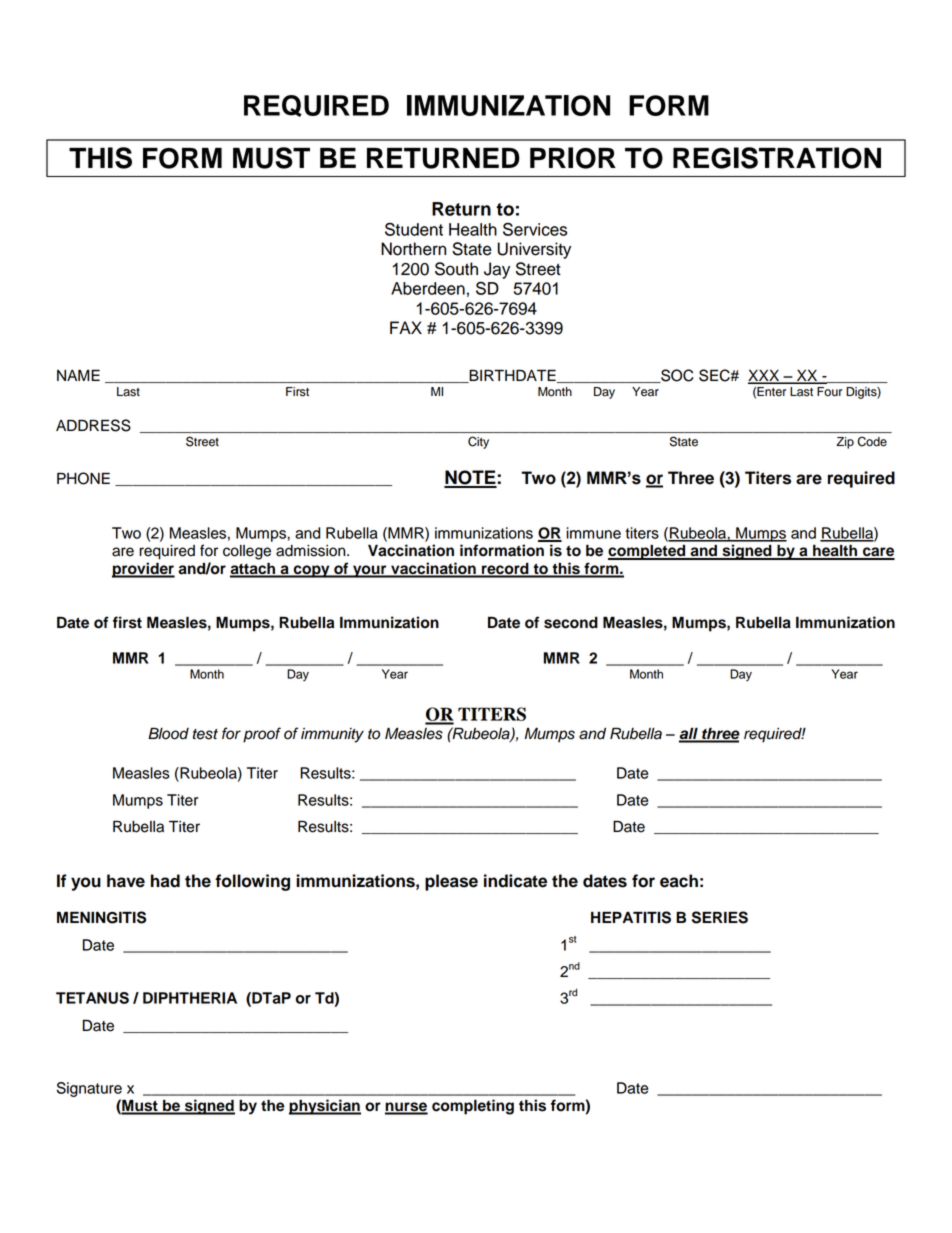  I want to click on each, so click(679, 881).
